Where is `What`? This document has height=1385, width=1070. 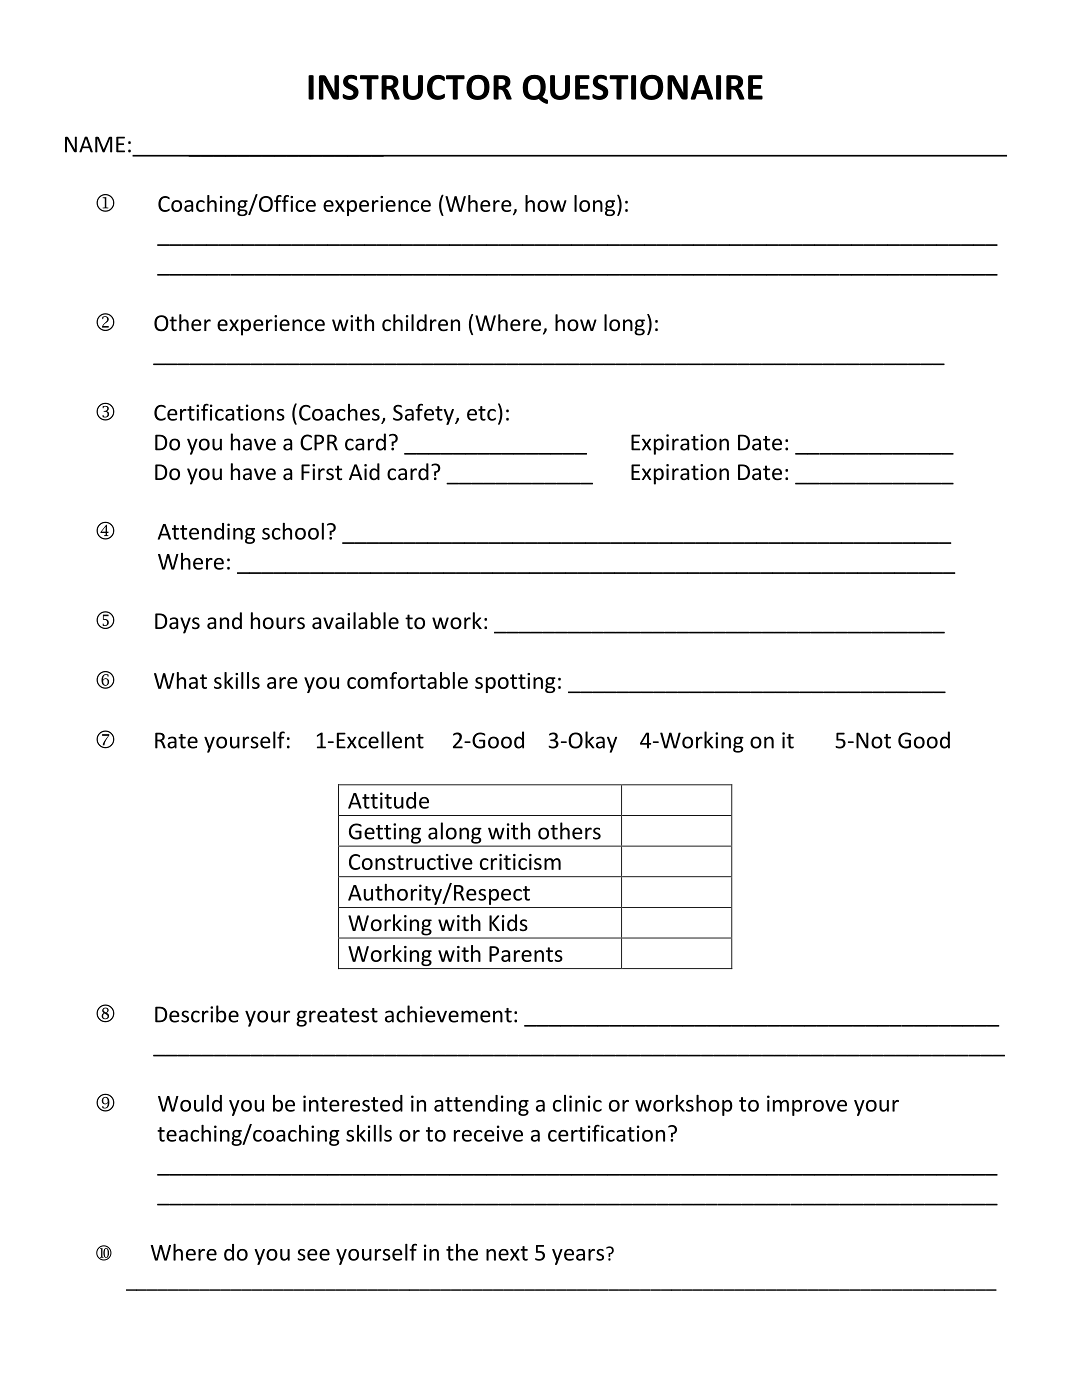 What is located at coordinates (180, 680).
